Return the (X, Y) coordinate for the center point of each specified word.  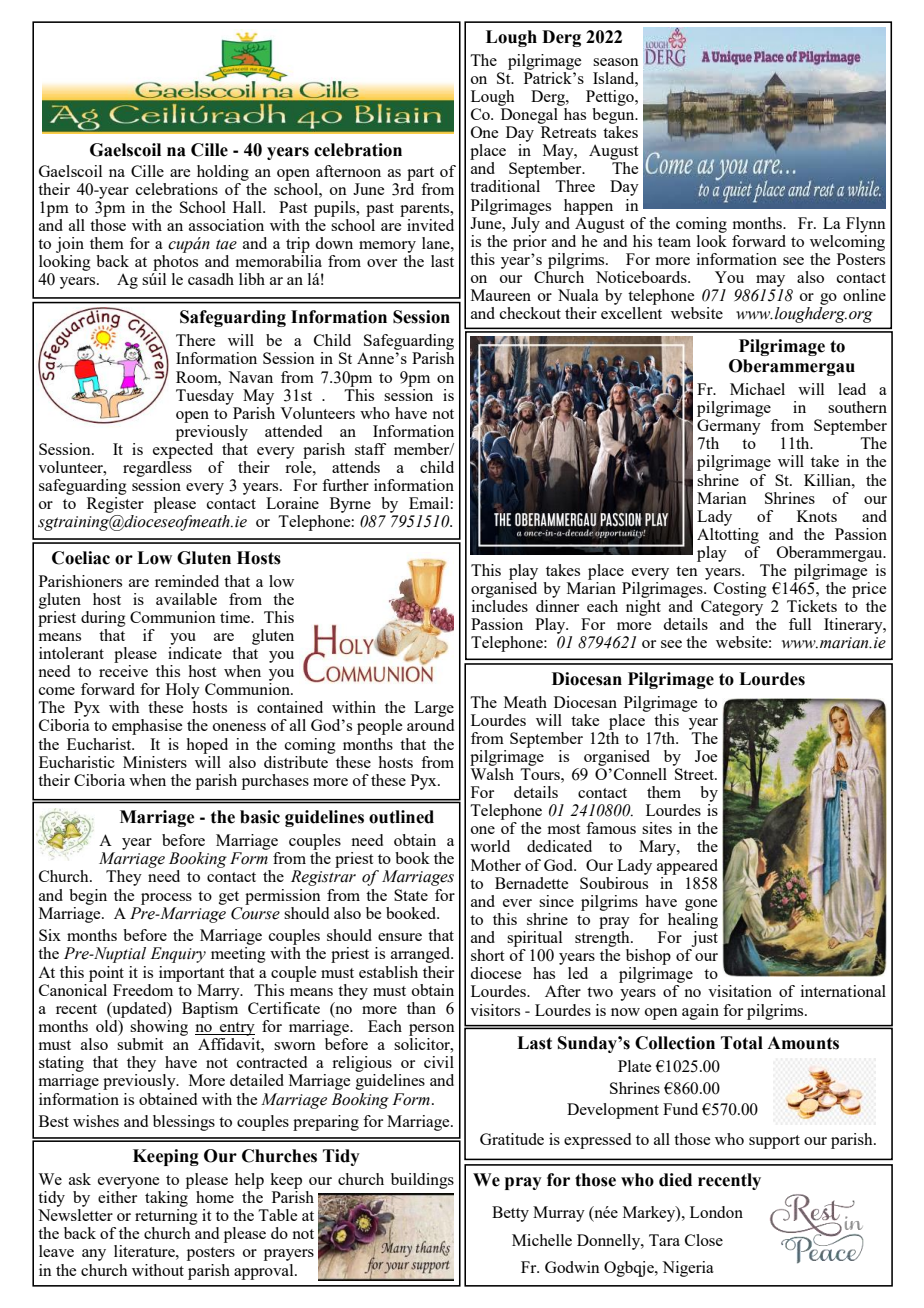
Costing (740, 590)
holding (223, 173)
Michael (757, 389)
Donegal (529, 116)
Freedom (143, 990)
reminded (187, 581)
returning (166, 1217)
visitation (740, 991)
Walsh (492, 774)
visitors (495, 1010)
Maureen (501, 295)
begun (614, 116)
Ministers (155, 762)
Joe (706, 756)
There (195, 340)
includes (500, 606)
